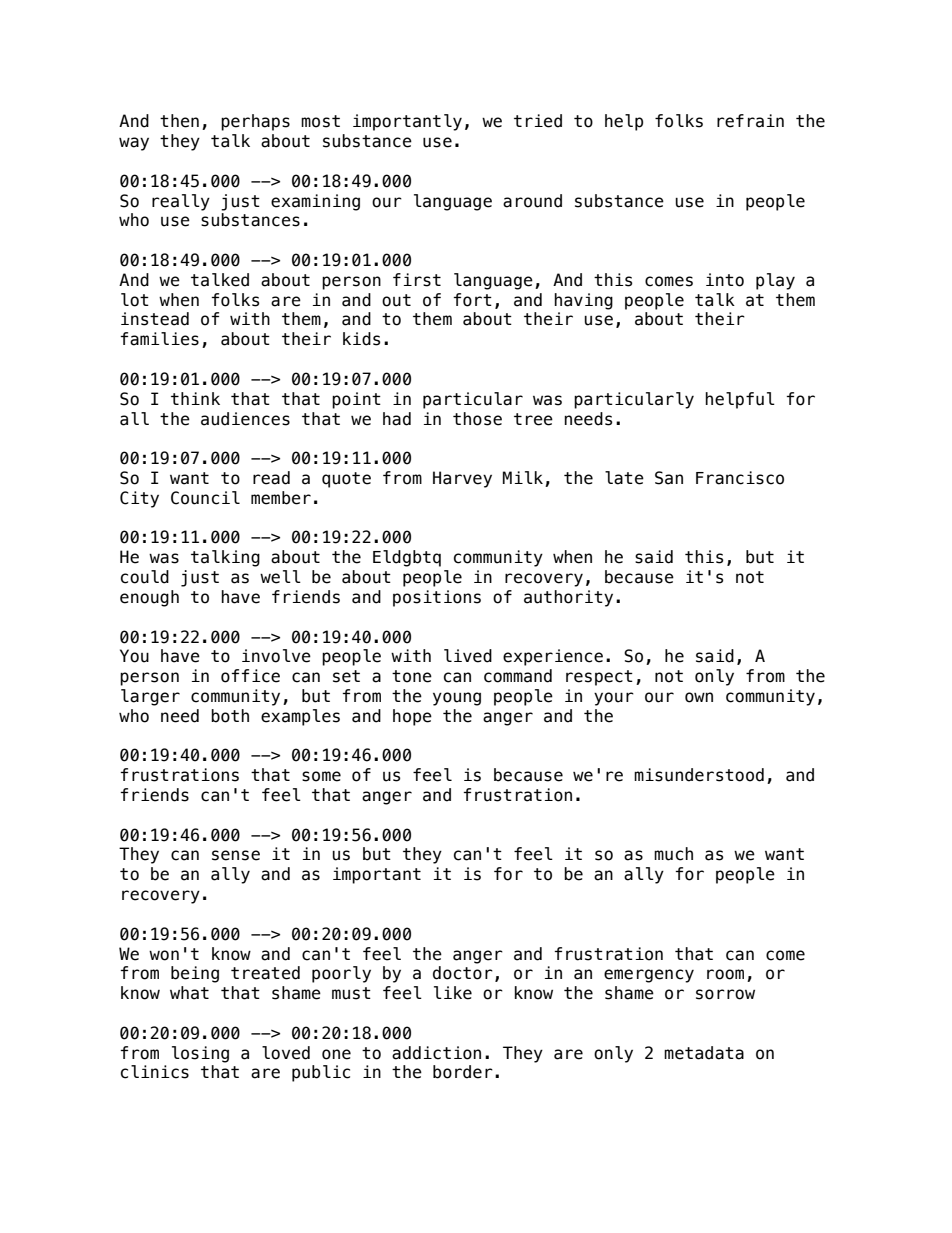 Image resolution: width=952 pixels, height=1233 pixels. I want to click on refrain, so click(750, 121).
